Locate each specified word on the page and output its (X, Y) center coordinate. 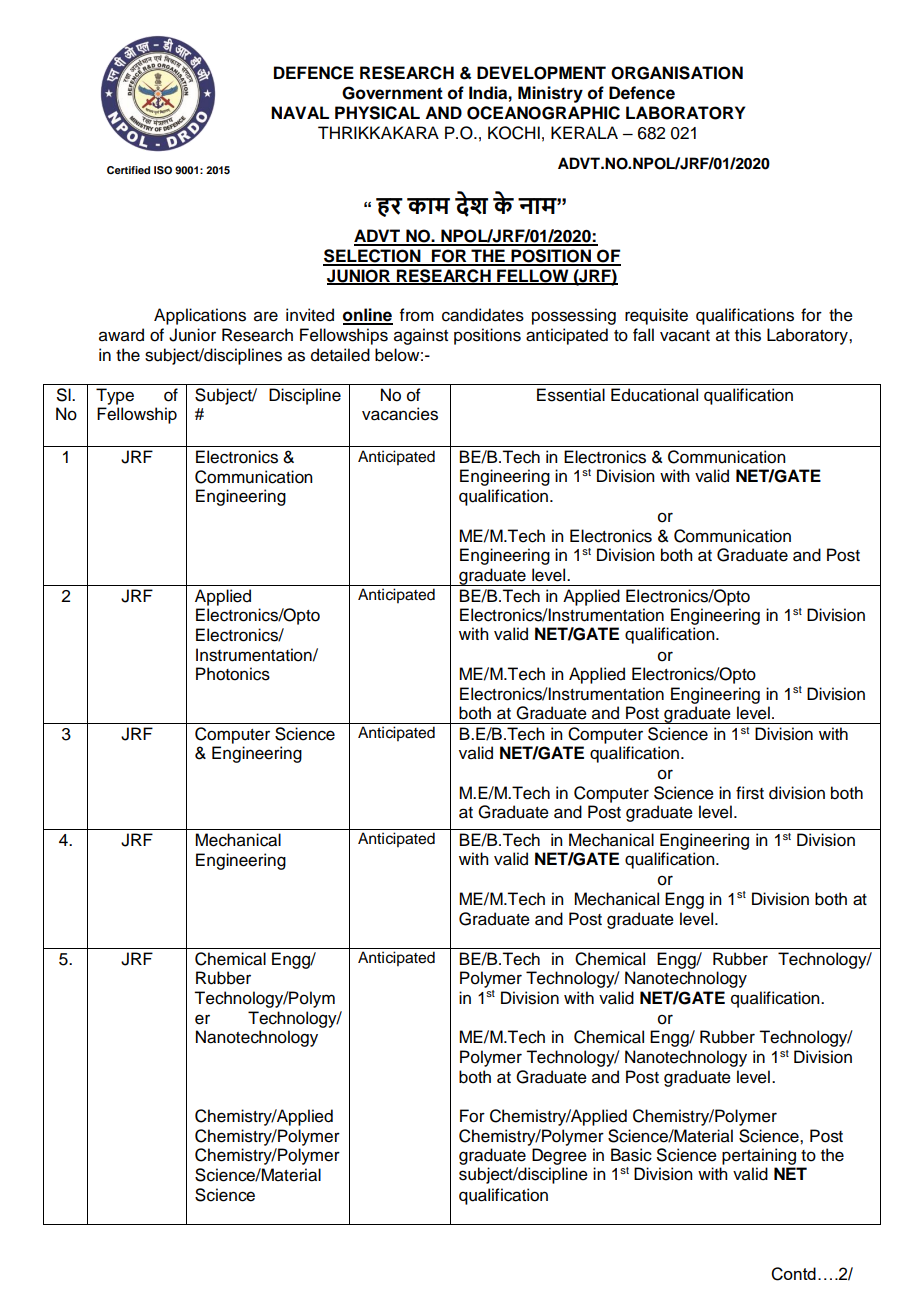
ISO (163, 170)
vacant (685, 336)
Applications (200, 316)
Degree (559, 1156)
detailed (340, 355)
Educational (654, 395)
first (750, 793)
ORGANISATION (677, 73)
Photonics (233, 674)
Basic (631, 1155)
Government (392, 93)
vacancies (400, 414)
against (421, 336)
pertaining (759, 1156)
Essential (571, 395)
